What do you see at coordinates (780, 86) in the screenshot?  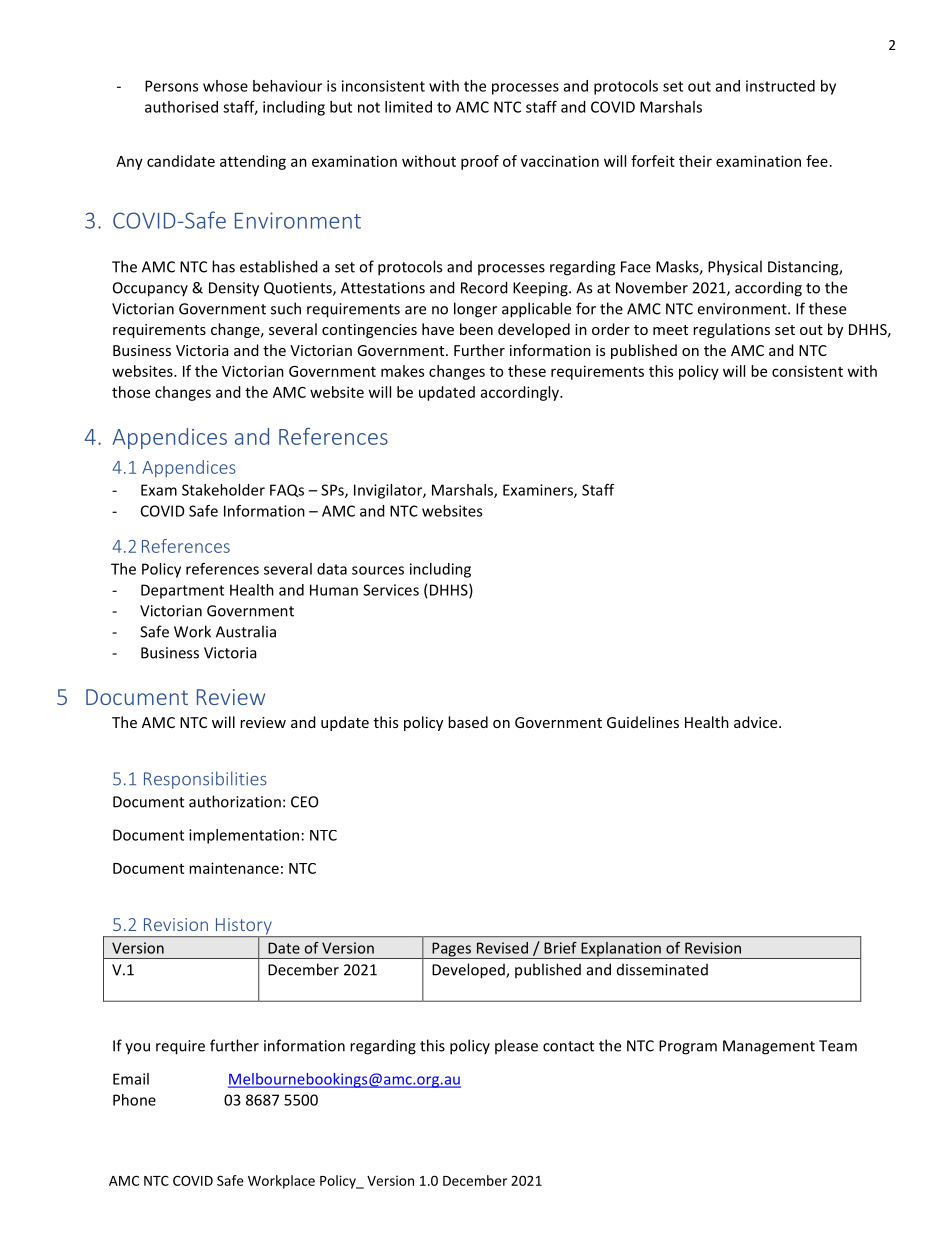 I see `instructed` at bounding box center [780, 86].
